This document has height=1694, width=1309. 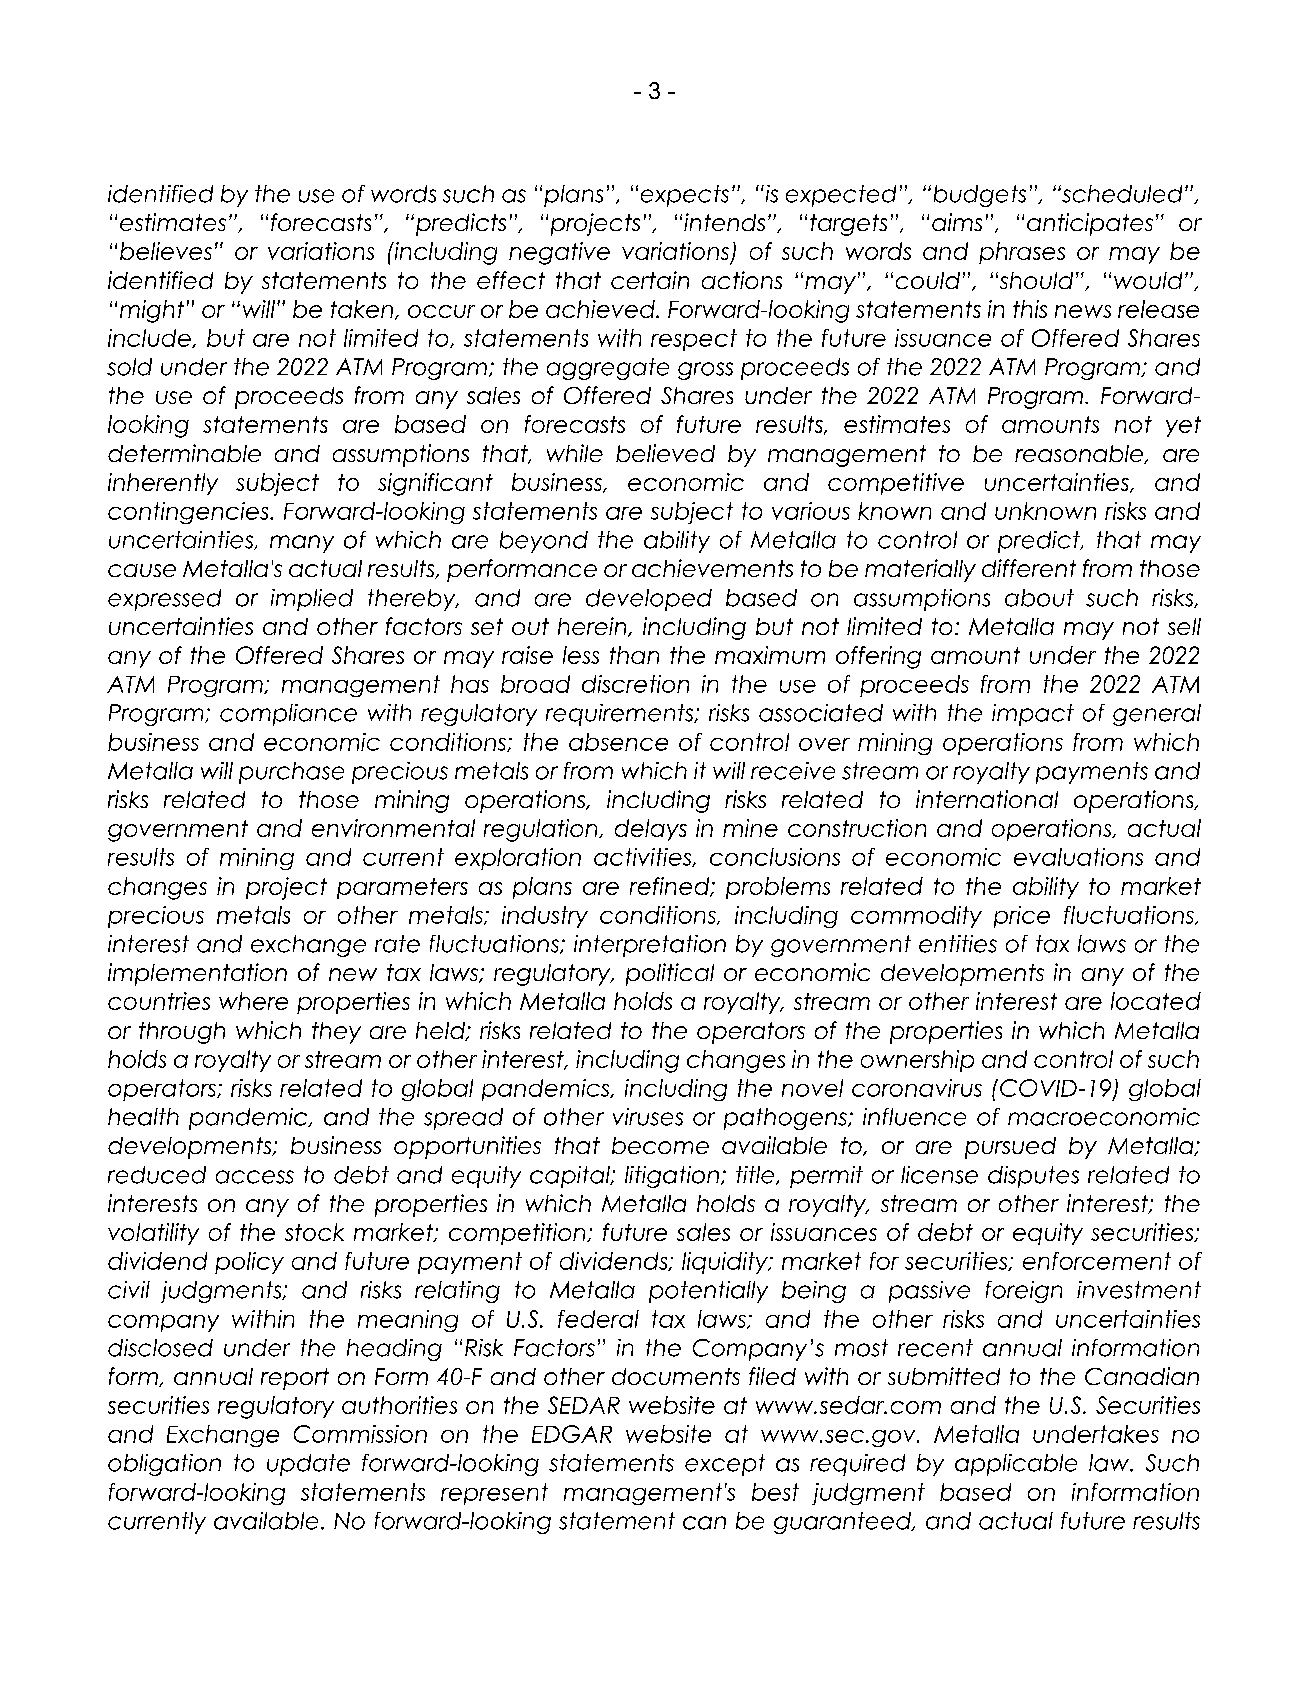 I want to click on many, so click(x=302, y=544).
